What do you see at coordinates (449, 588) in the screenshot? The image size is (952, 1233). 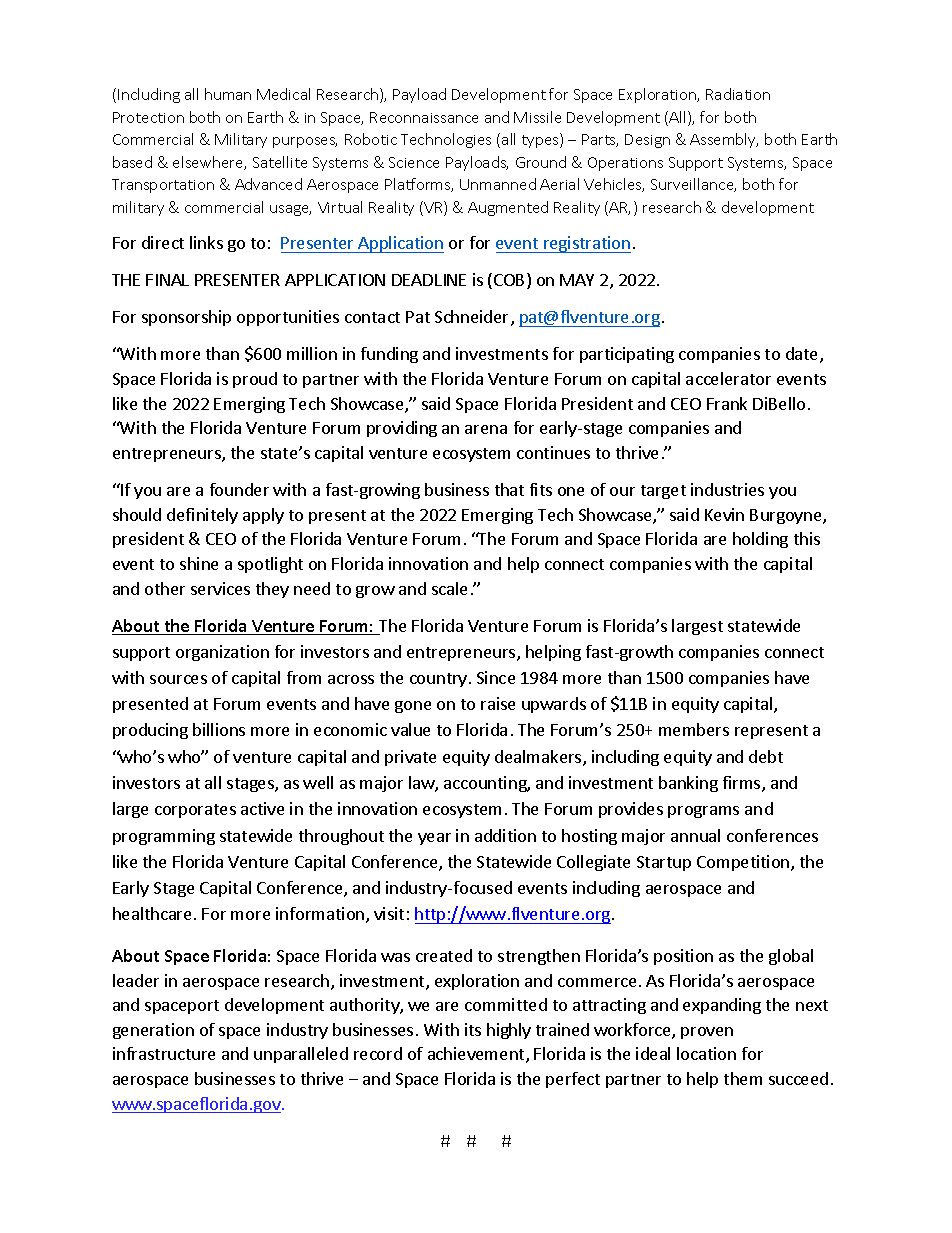 I see `scale` at bounding box center [449, 588].
